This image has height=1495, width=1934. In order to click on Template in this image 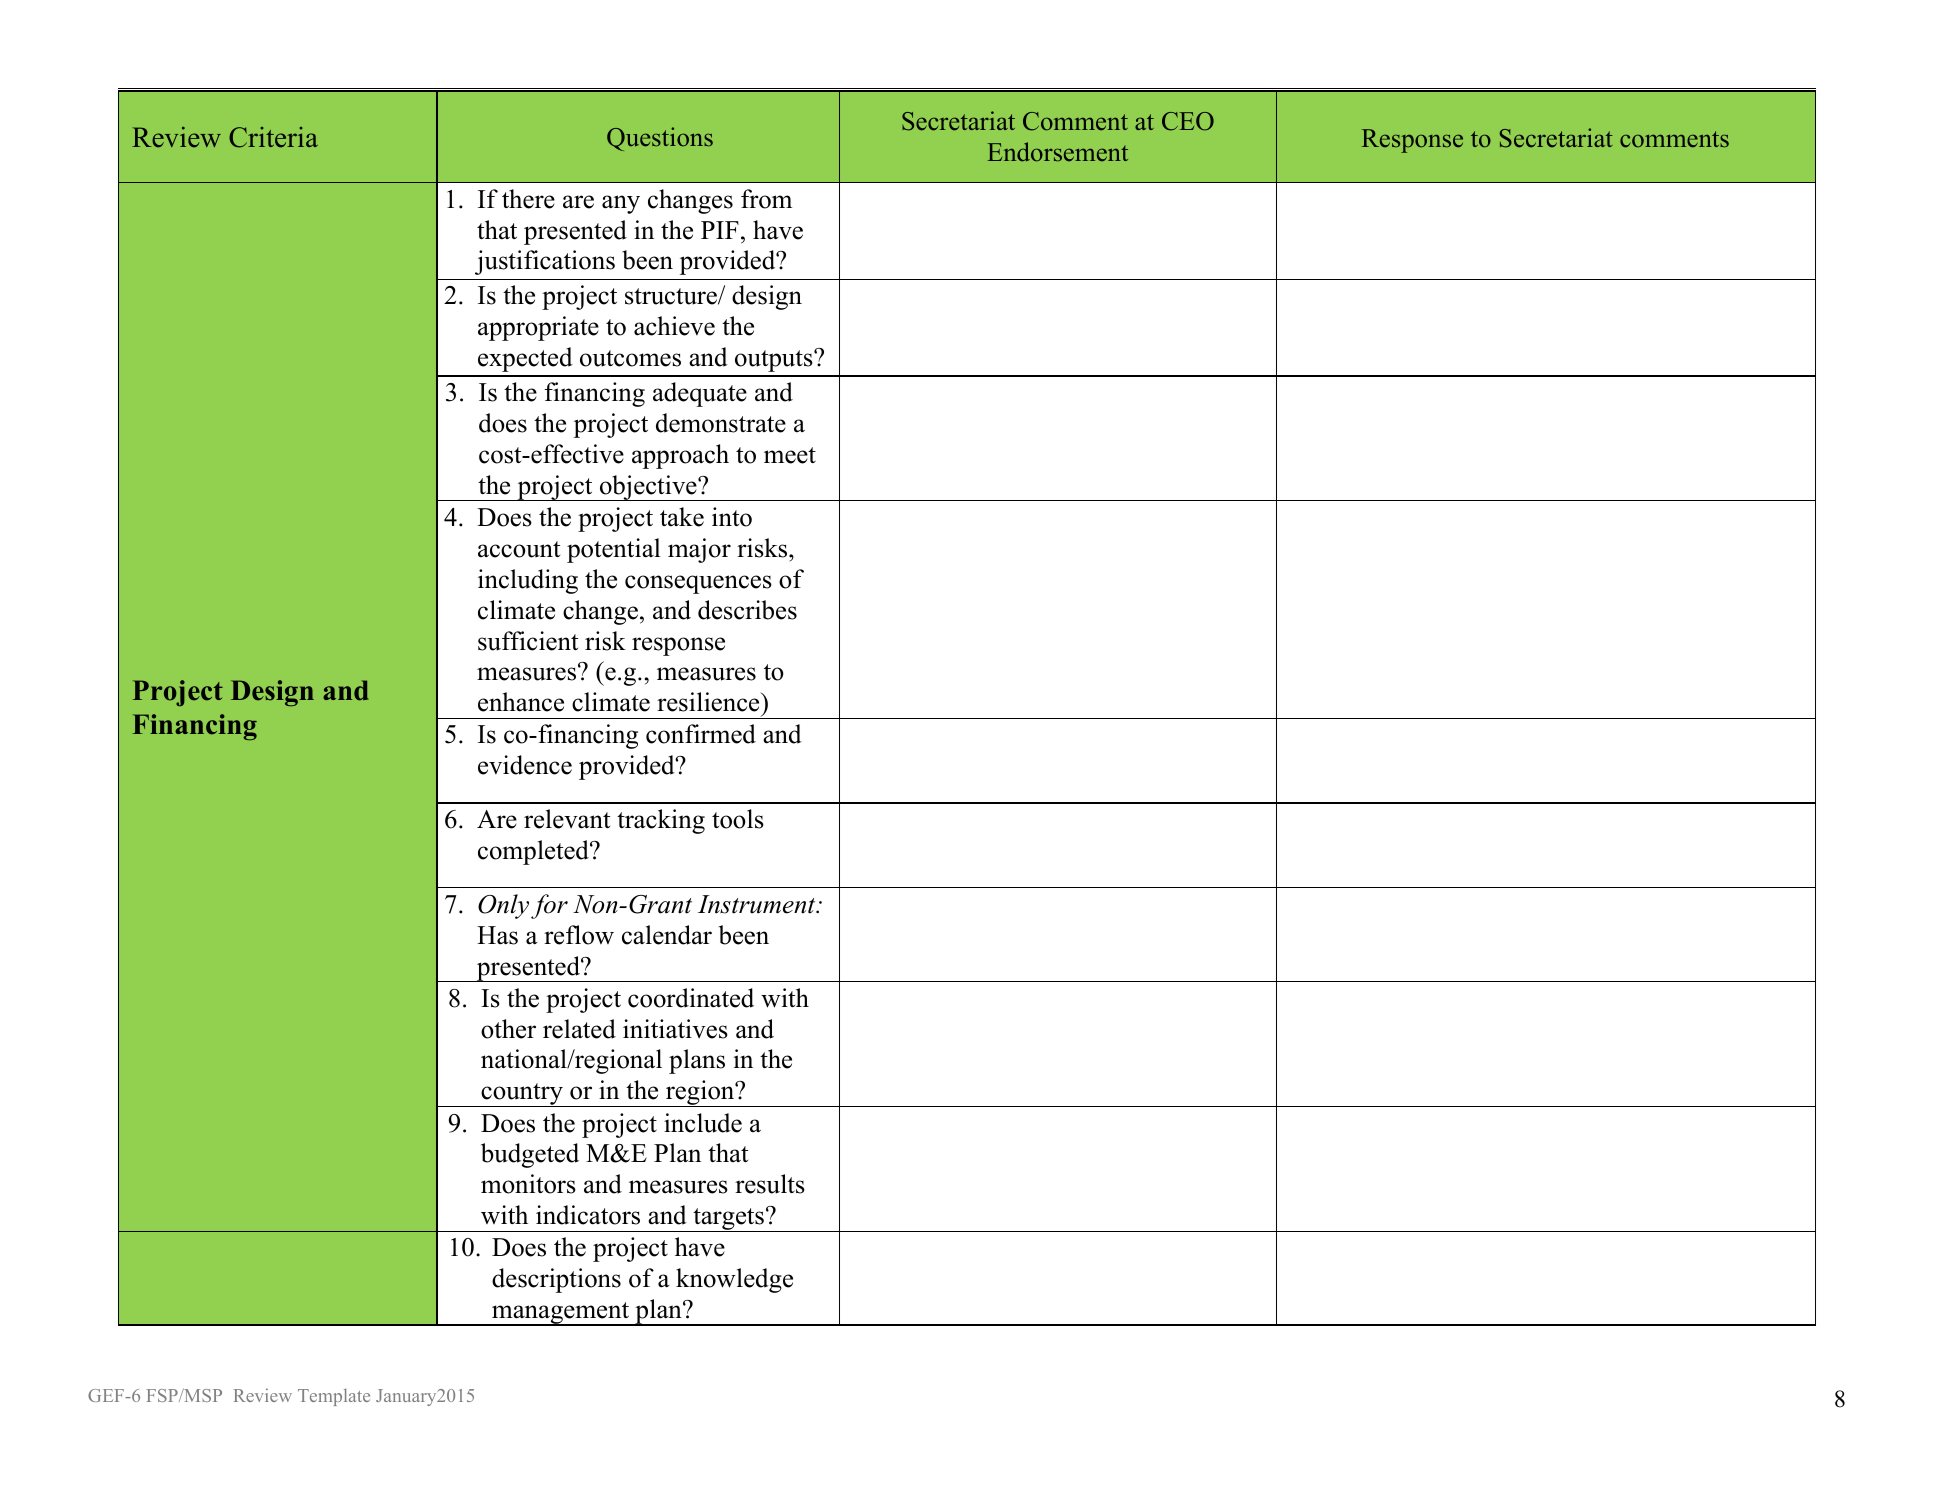, I will do `click(334, 1397)`.
